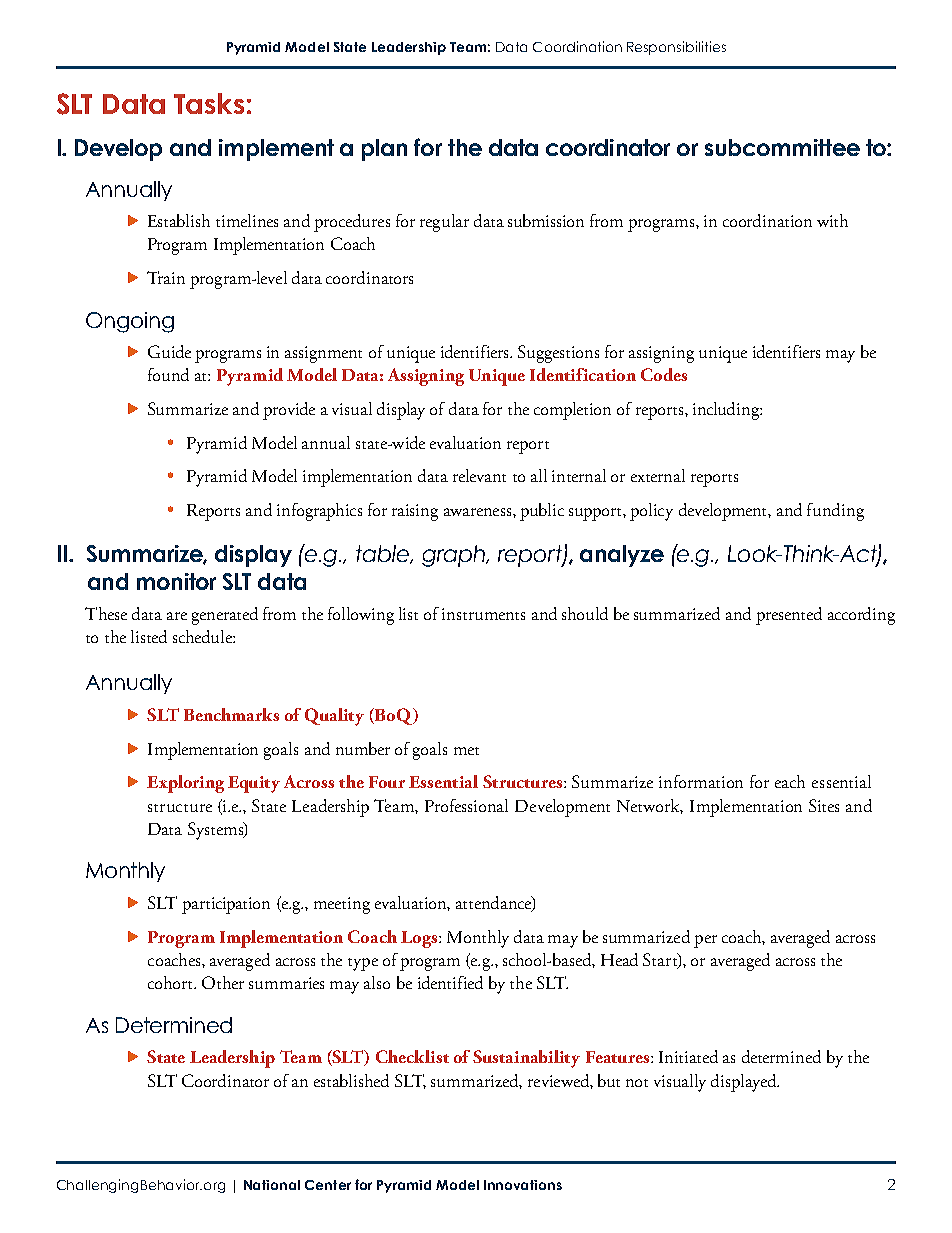 The width and height of the screenshot is (952, 1233). I want to click on found, so click(168, 374).
